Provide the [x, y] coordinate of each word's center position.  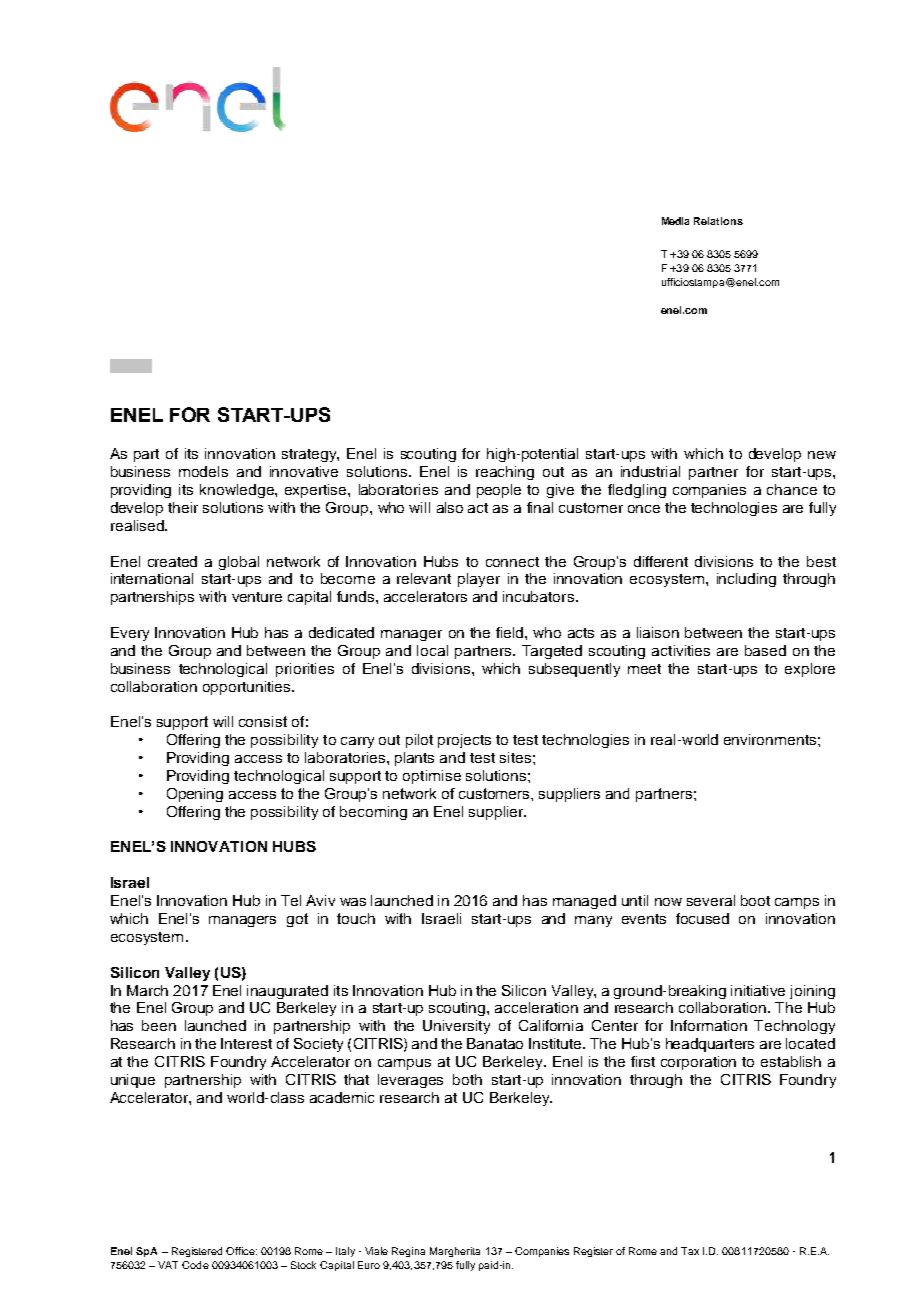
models [203, 471]
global [239, 563]
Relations [718, 221]
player [479, 580]
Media [675, 221]
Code [195, 1265]
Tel [291, 900]
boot [755, 900]
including [746, 580]
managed [584, 902]
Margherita [455, 1252]
